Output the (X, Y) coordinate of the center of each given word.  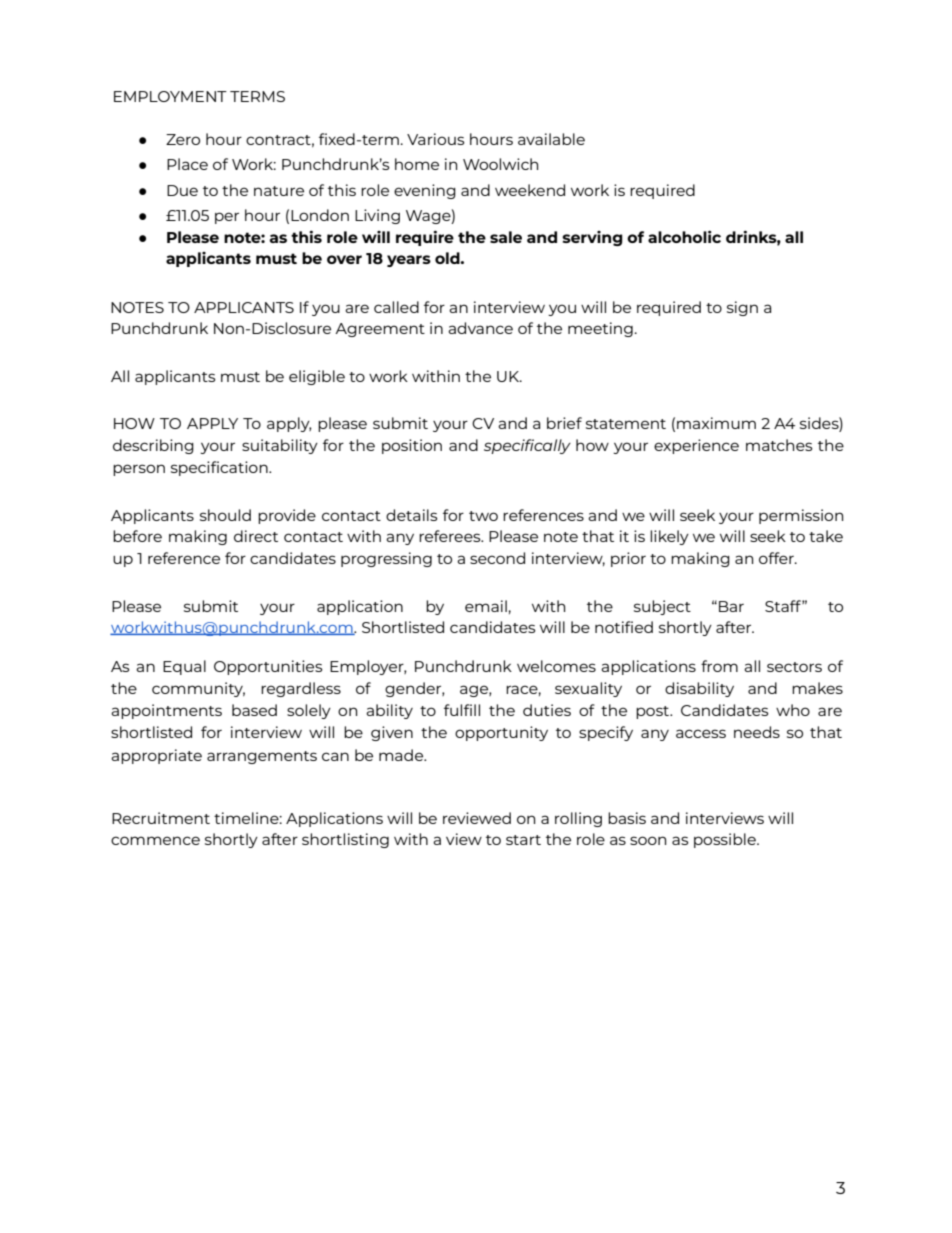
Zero (183, 139)
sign (742, 308)
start (523, 840)
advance (480, 328)
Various (436, 139)
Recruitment (161, 818)
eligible (317, 377)
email (486, 606)
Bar (731, 606)
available (551, 139)
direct (256, 536)
